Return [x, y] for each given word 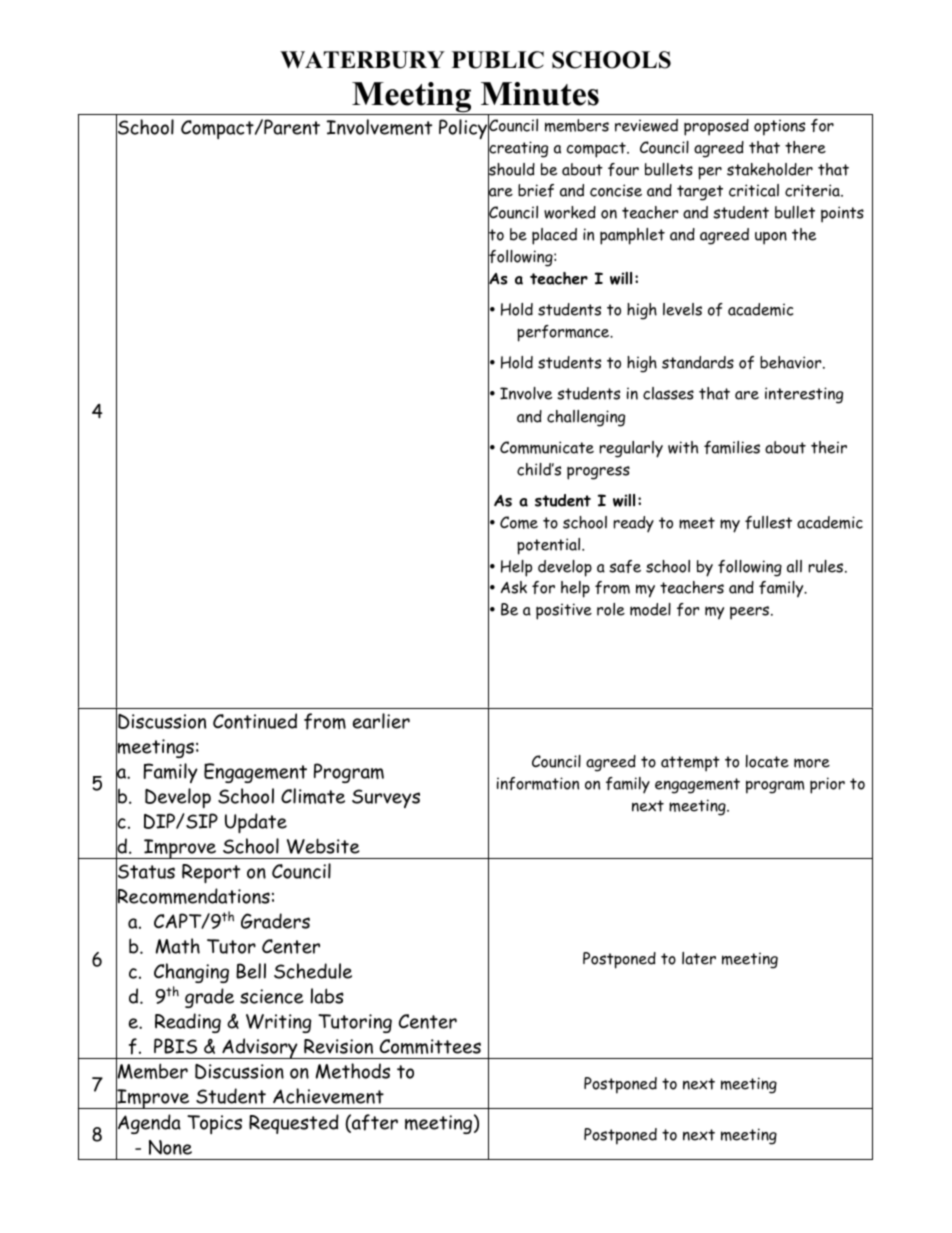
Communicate [547, 447]
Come [519, 522]
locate [767, 761]
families [732, 447]
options [779, 127]
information [538, 783]
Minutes [540, 94]
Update [256, 823]
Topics [214, 1124]
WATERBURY [362, 60]
